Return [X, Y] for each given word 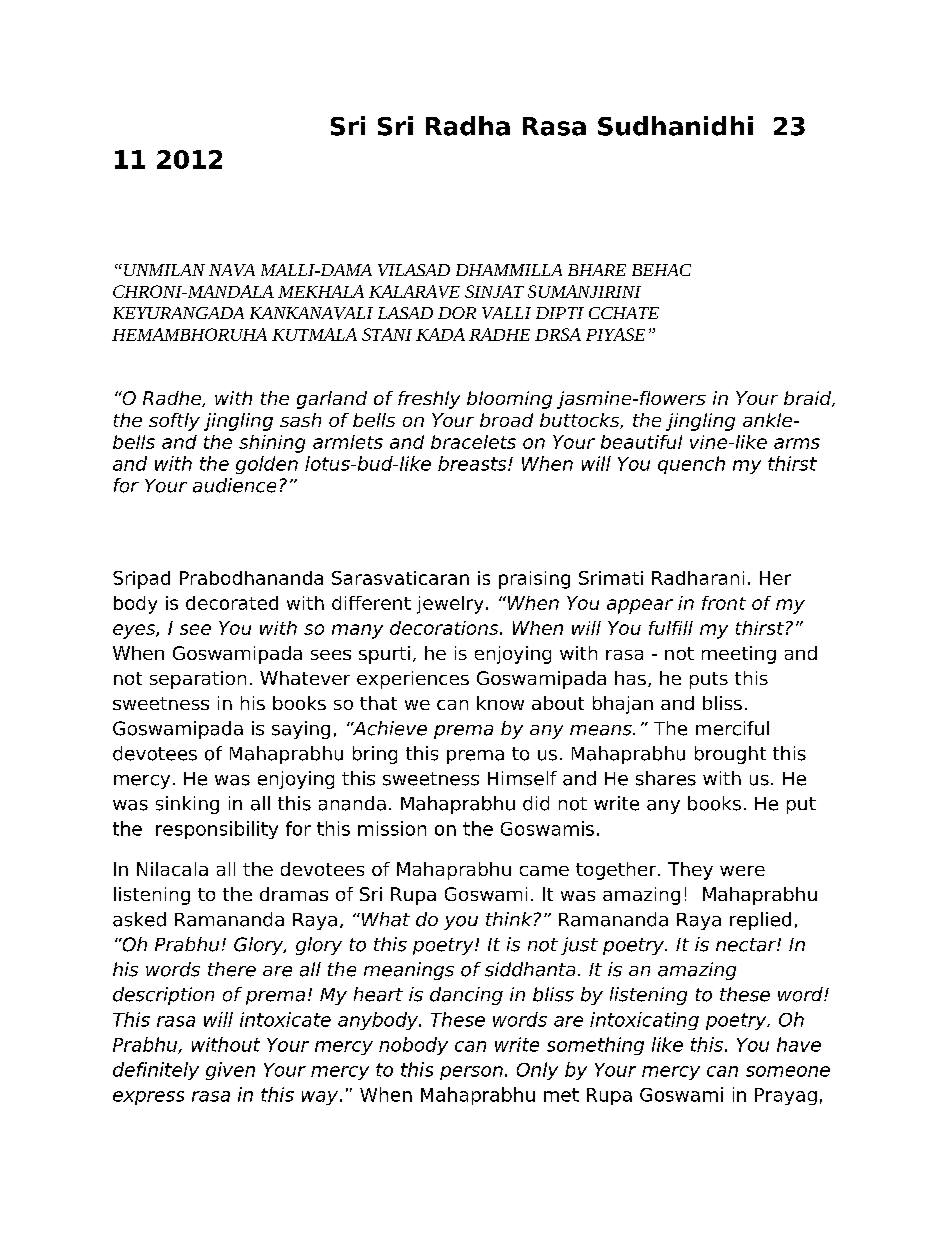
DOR [457, 313]
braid [809, 399]
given [230, 1071]
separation [198, 680]
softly [174, 422]
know [500, 703]
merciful [732, 728]
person [471, 1073]
